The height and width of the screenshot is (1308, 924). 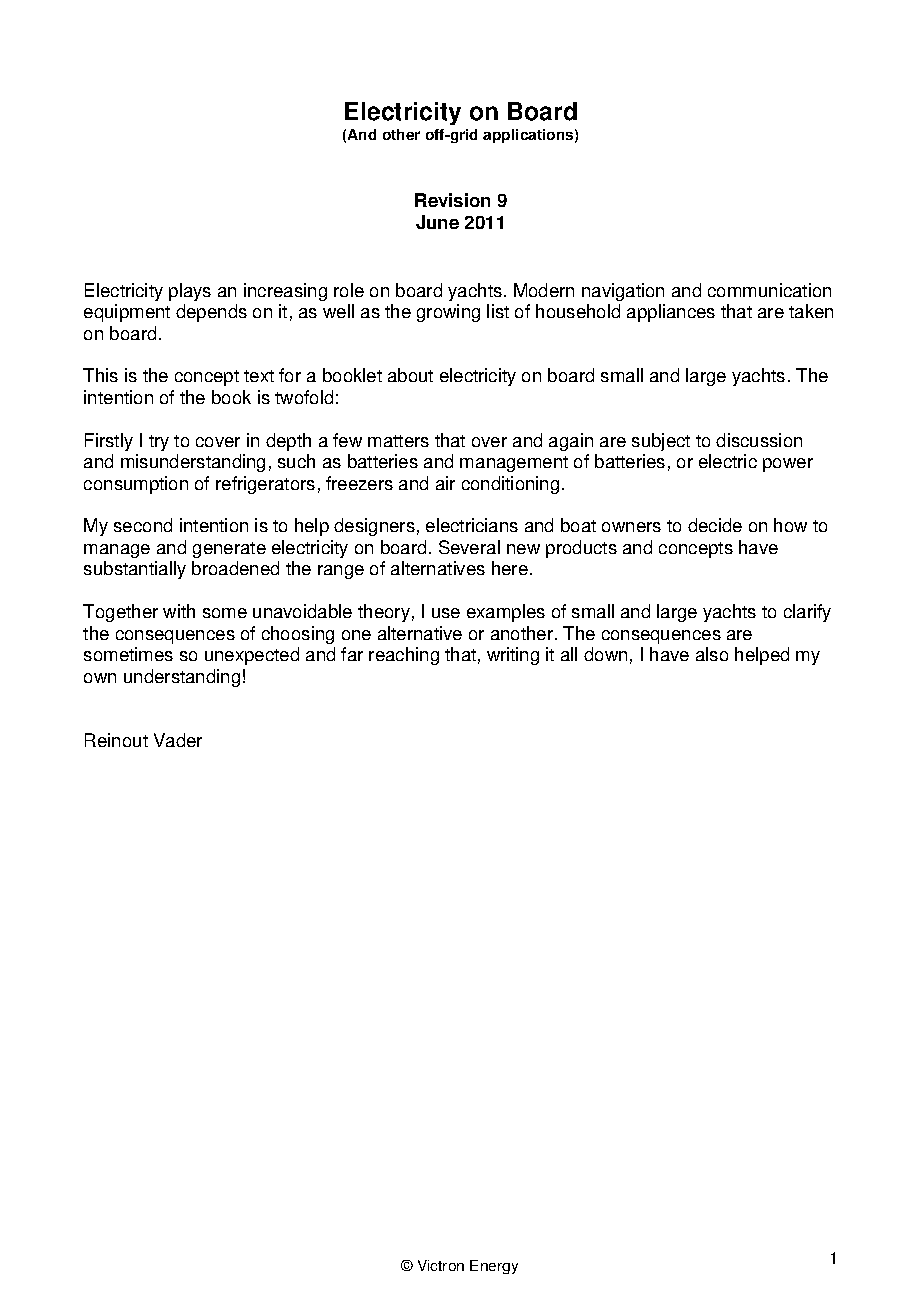 What do you see at coordinates (178, 740) in the screenshot?
I see `Vader` at bounding box center [178, 740].
